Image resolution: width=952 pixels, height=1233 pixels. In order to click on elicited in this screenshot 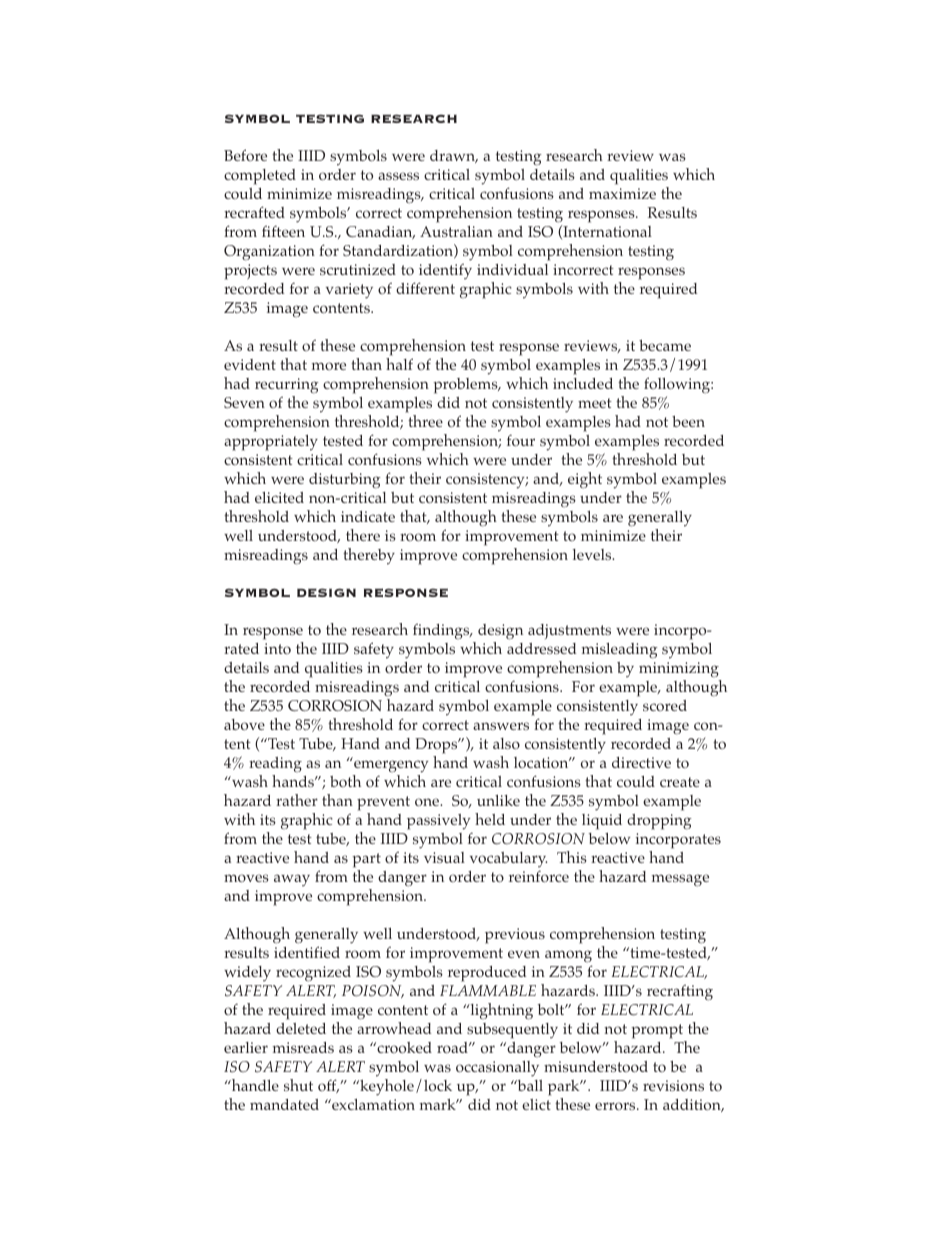, I will do `click(279, 497)`.
